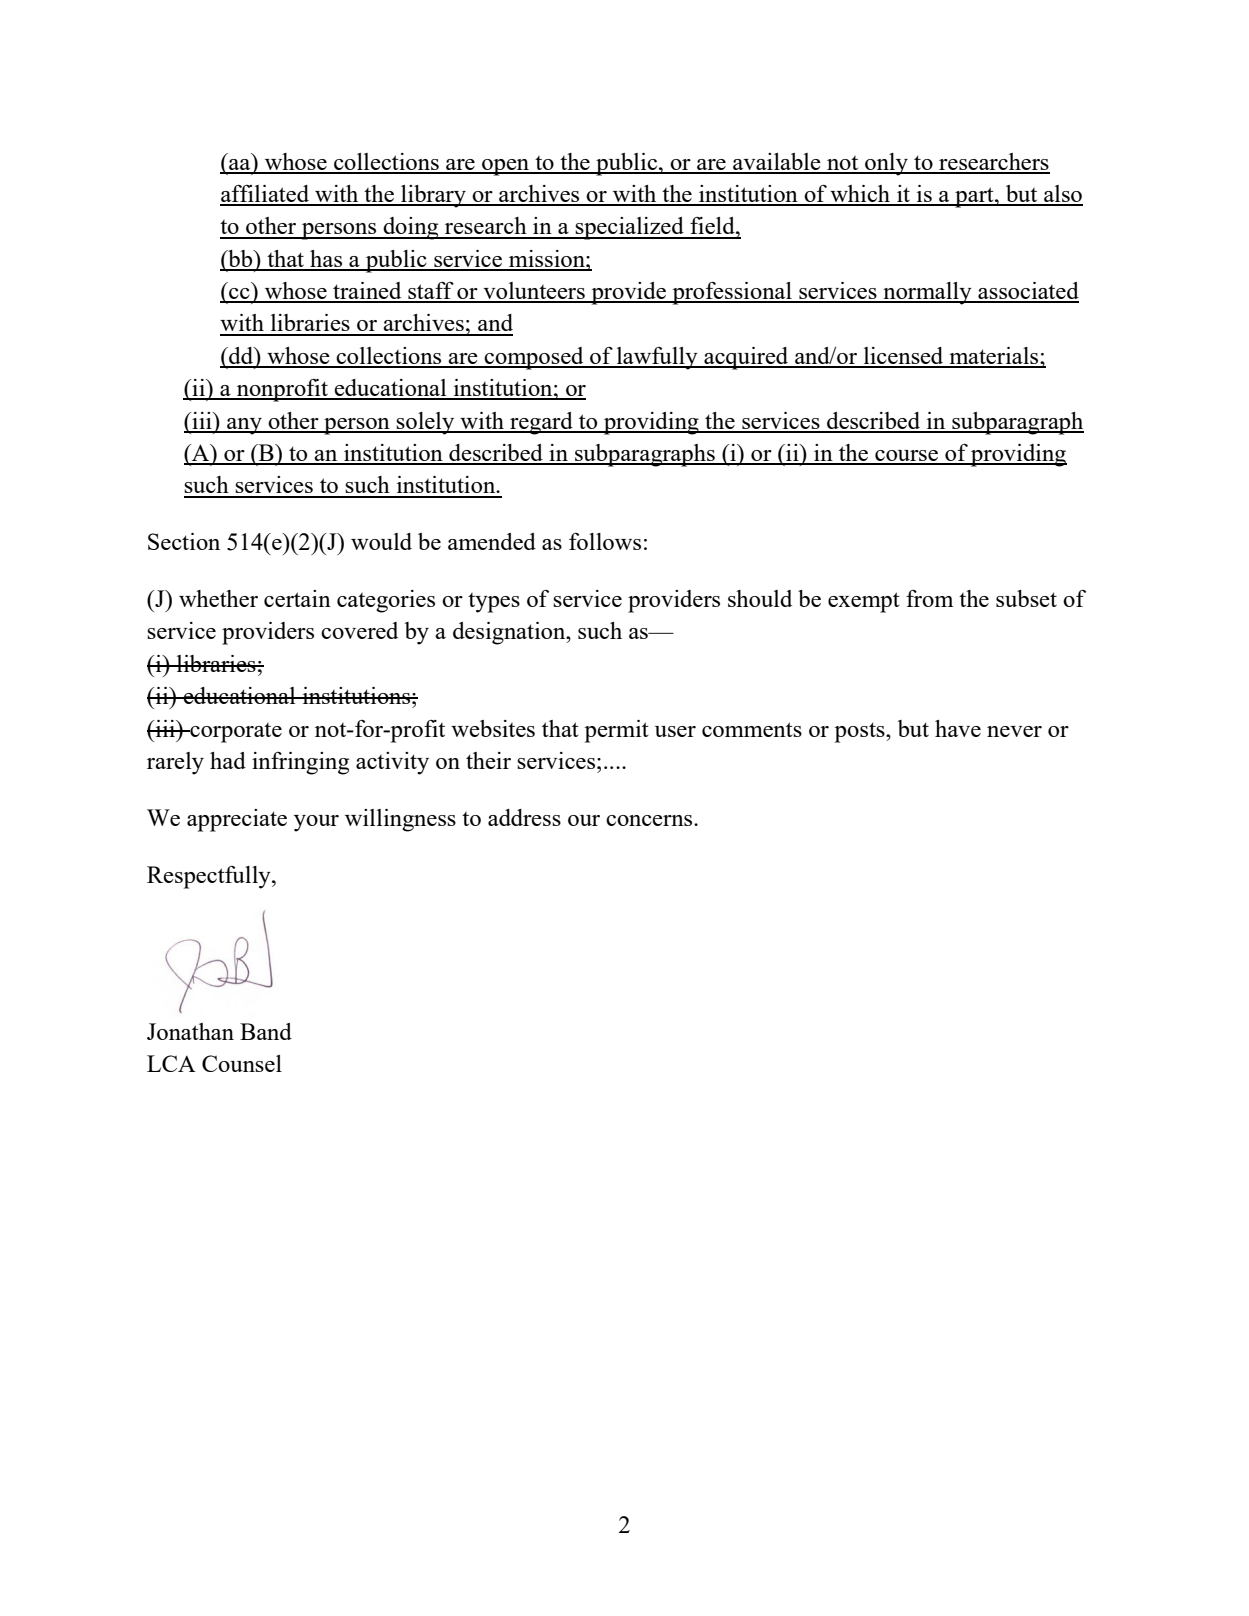 Image resolution: width=1249 pixels, height=1616 pixels. I want to click on lawfully, so click(657, 358).
